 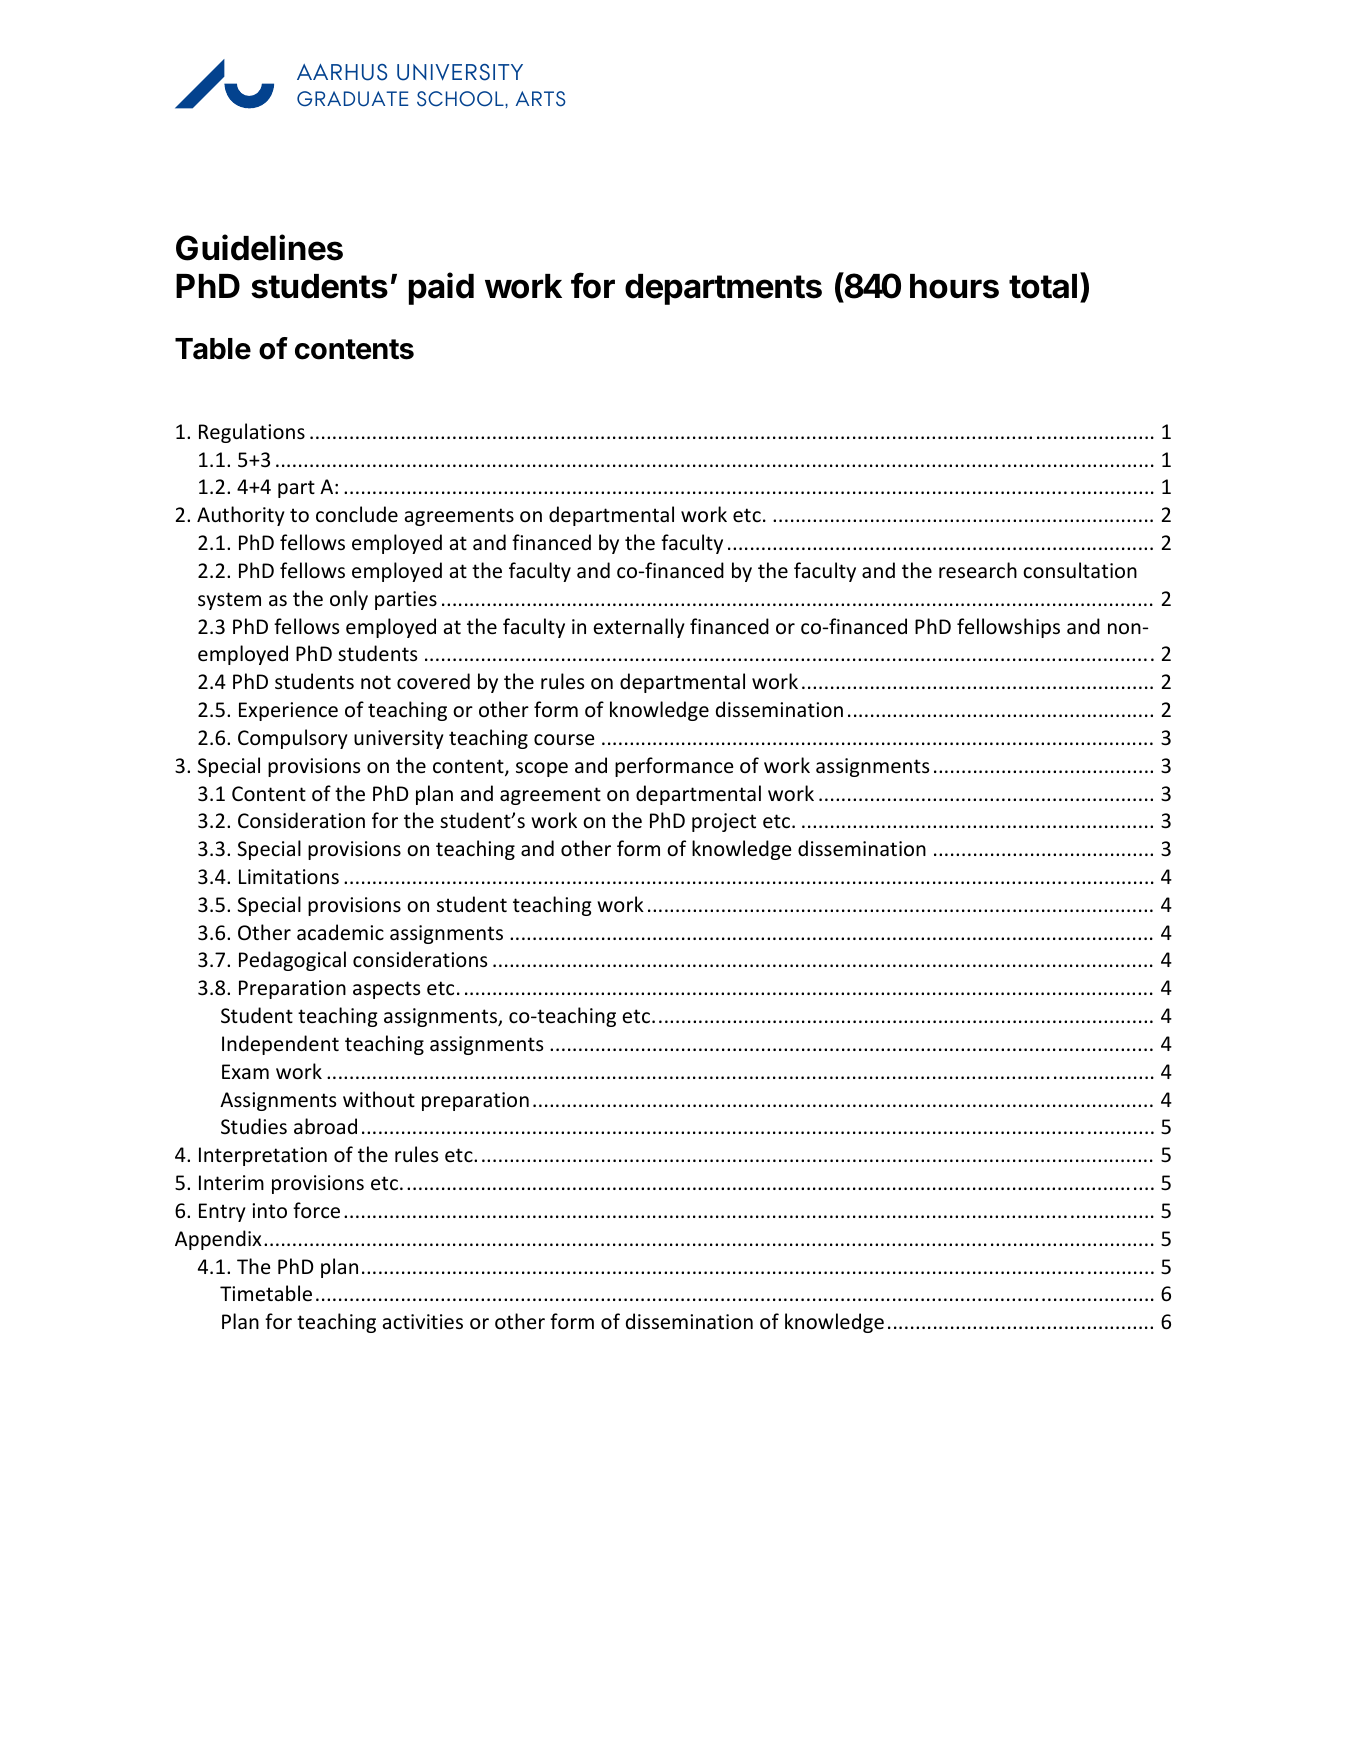 What do you see at coordinates (724, 822) in the page?
I see `project` at bounding box center [724, 822].
